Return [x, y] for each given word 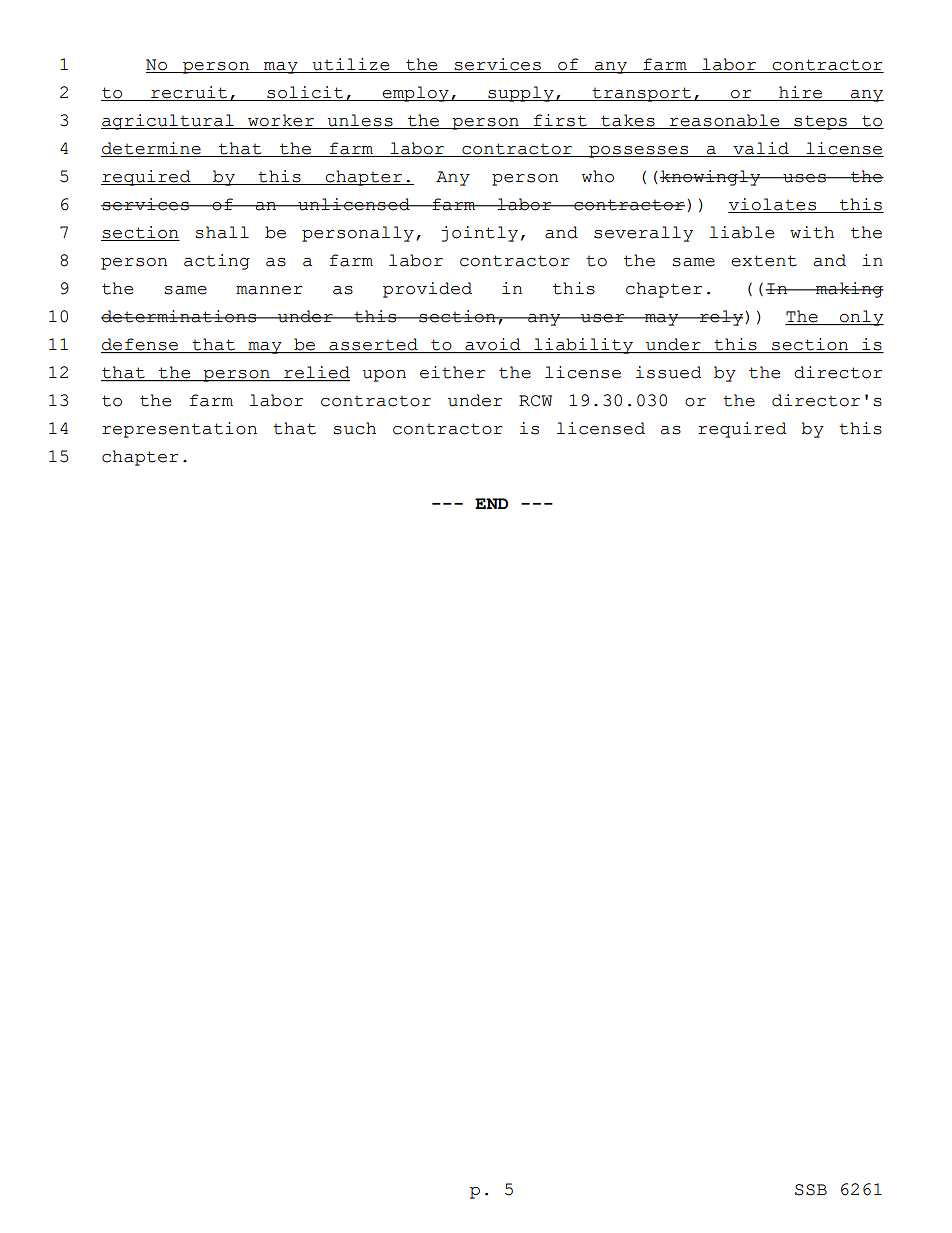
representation [179, 430]
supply [521, 94]
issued [669, 372]
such [354, 428]
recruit [189, 93]
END [491, 503]
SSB [811, 1190]
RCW [535, 401]
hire [800, 93]
